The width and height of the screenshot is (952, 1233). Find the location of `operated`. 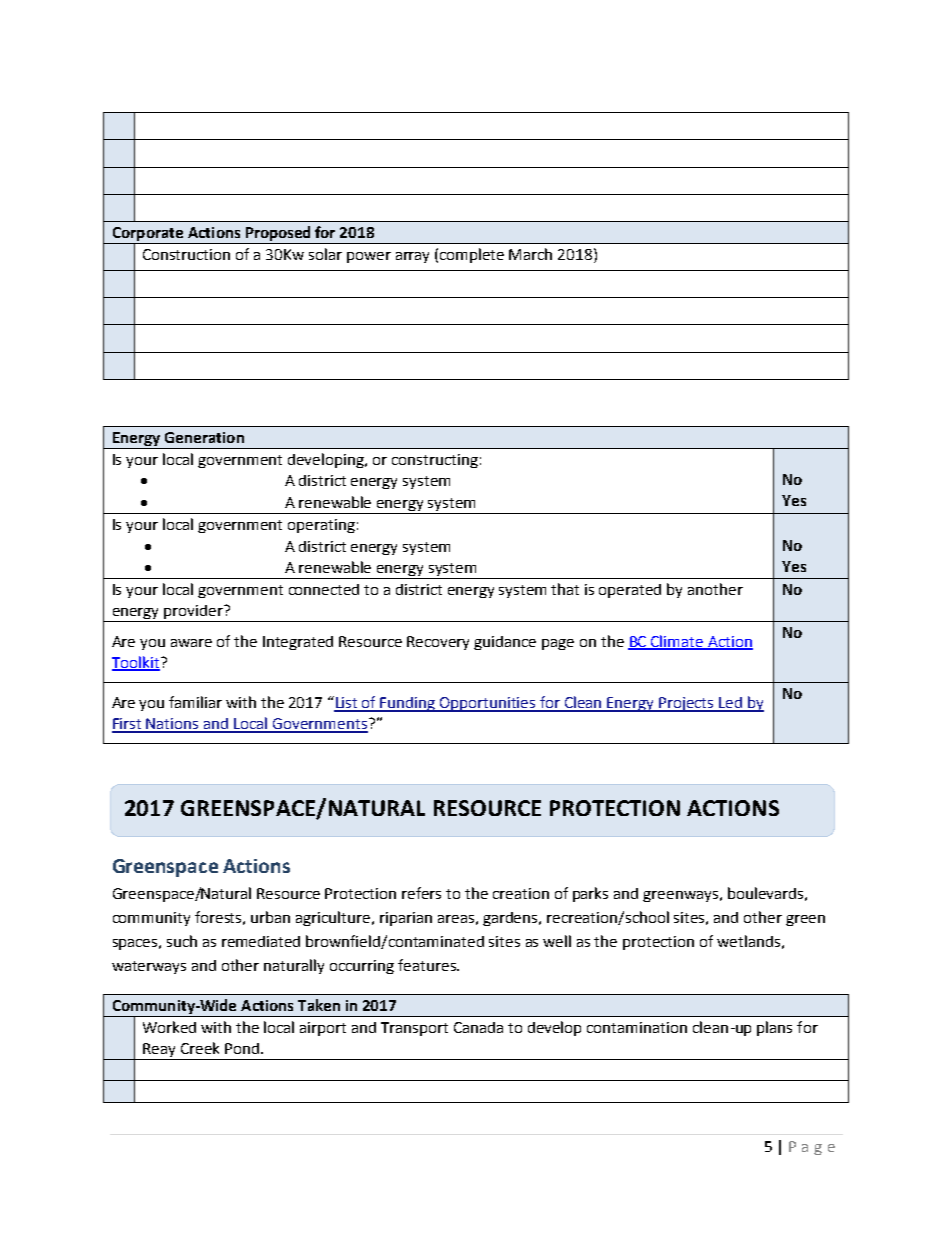

operated is located at coordinates (630, 591).
